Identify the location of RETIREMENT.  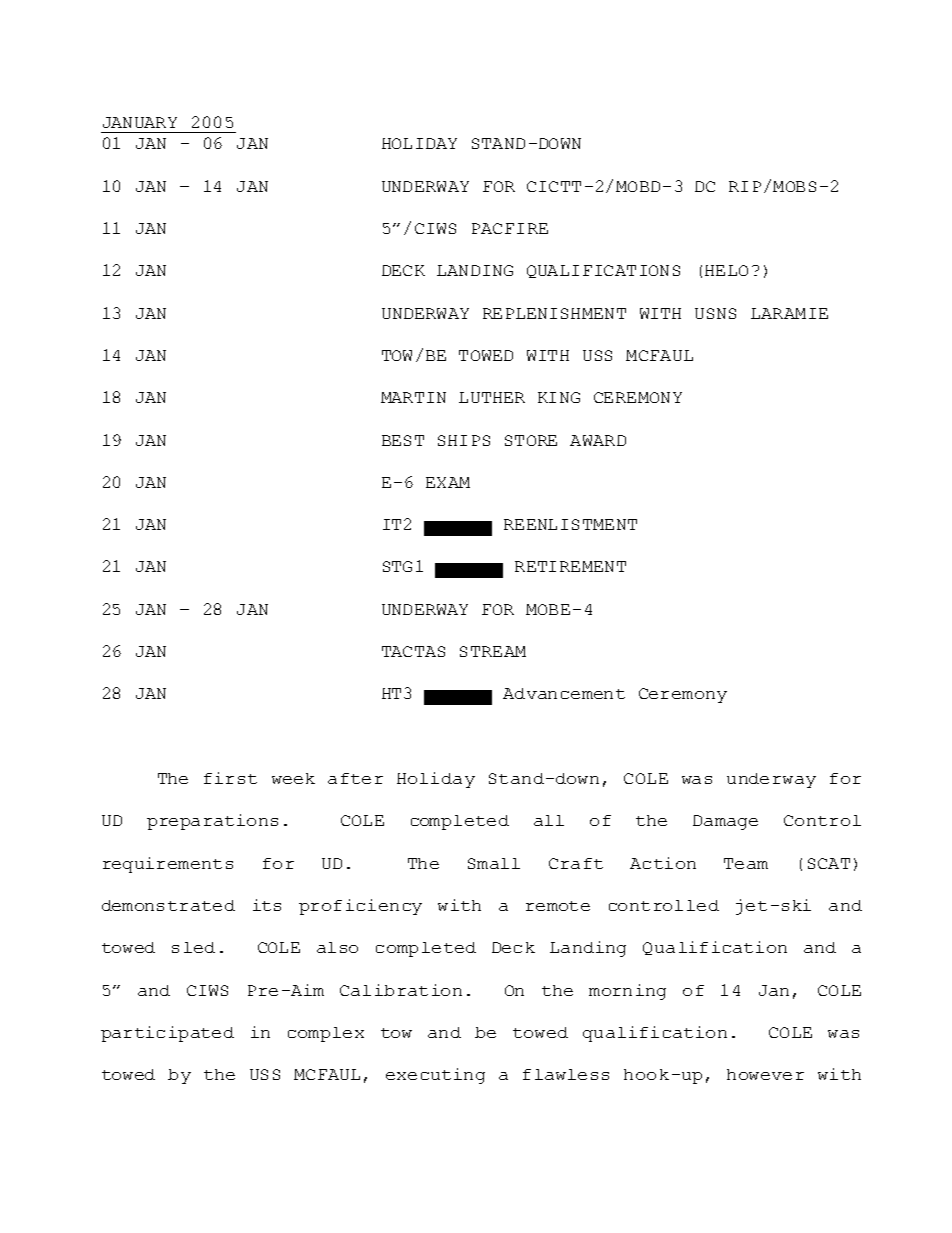
(570, 566).
